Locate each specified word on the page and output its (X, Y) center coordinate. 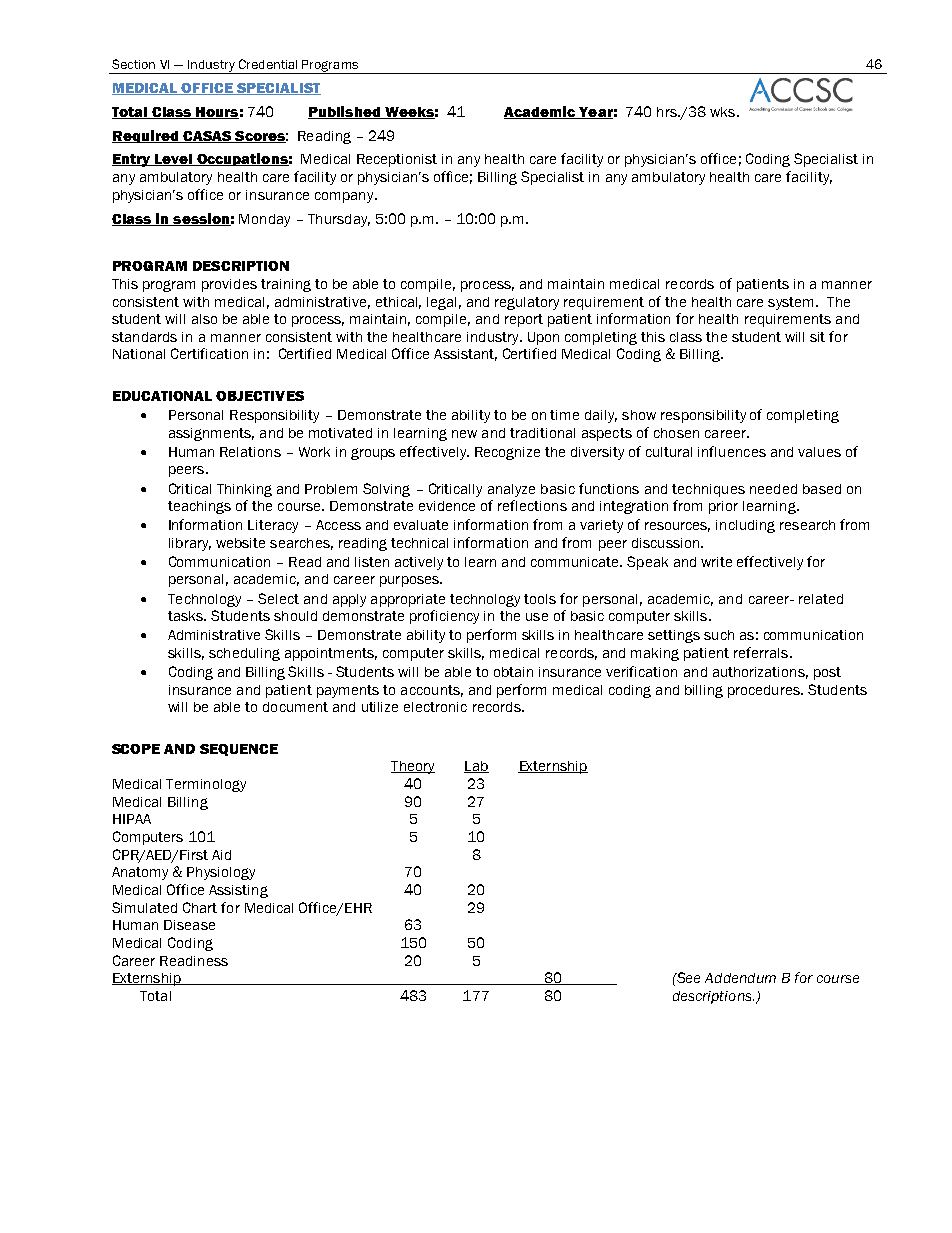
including (745, 526)
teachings (199, 507)
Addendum (740, 978)
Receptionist (397, 160)
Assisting (238, 891)
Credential (268, 64)
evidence (447, 506)
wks (722, 112)
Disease (189, 925)
